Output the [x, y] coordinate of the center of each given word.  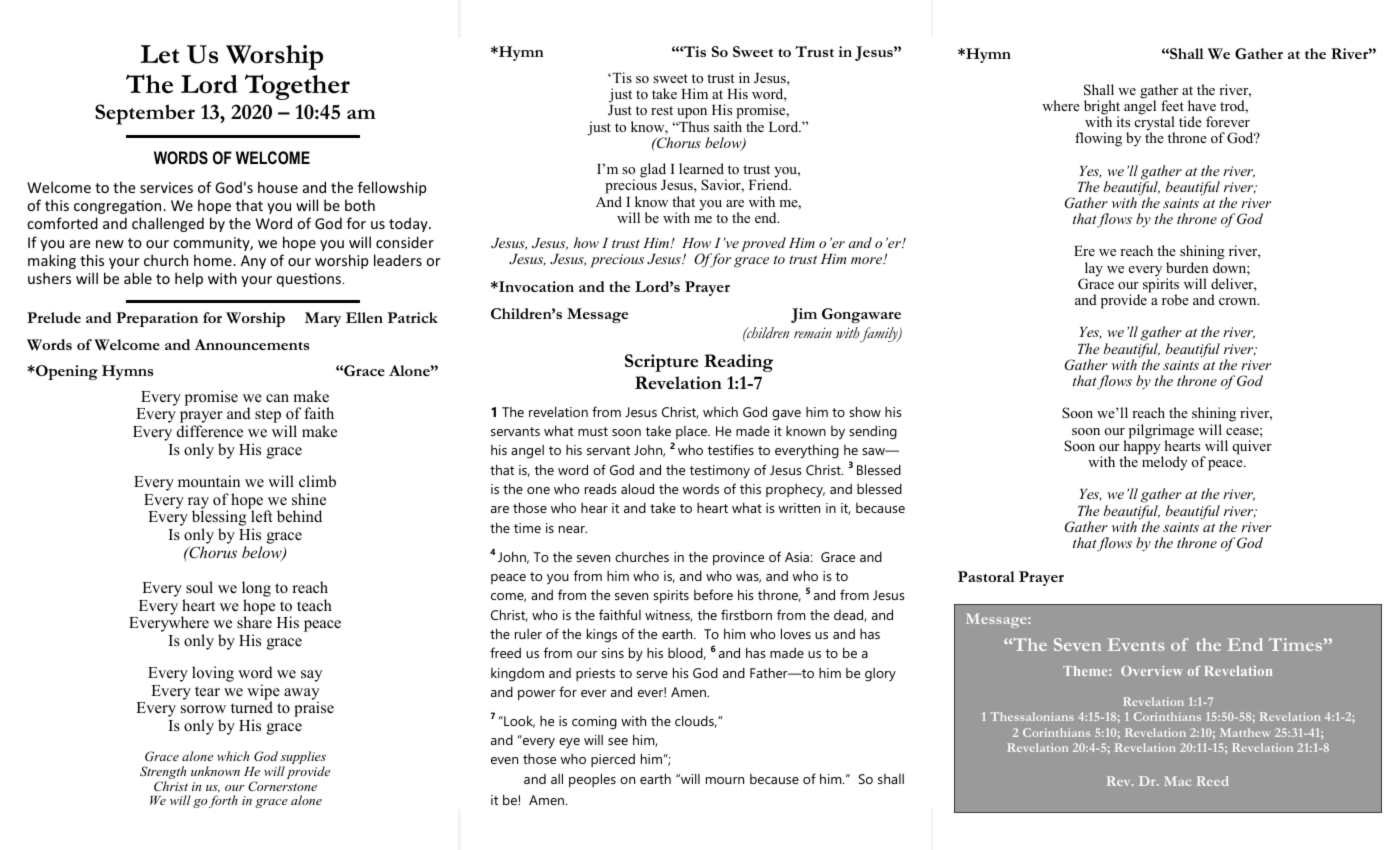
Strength [163, 774]
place [692, 432]
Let [160, 54]
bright [1102, 108]
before [713, 594]
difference [210, 431]
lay [1092, 270]
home [214, 260]
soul [199, 587]
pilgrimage [1161, 432]
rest [662, 110]
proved [763, 244]
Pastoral [986, 576]
